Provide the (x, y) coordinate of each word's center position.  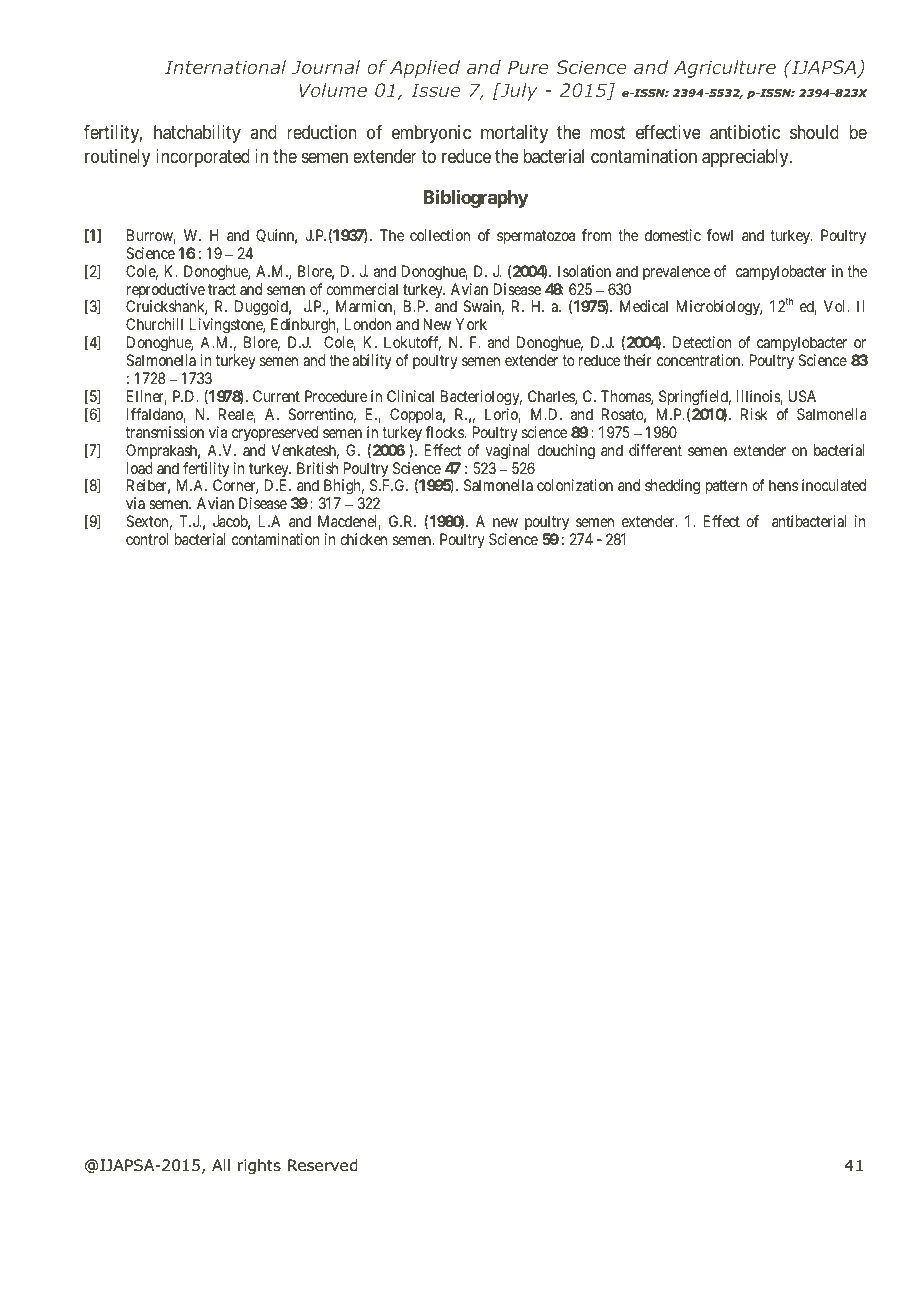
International (225, 67)
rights (259, 1167)
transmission (165, 432)
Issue (435, 90)
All (221, 1165)
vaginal (508, 452)
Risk (754, 414)
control (147, 539)
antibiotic (745, 132)
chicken (363, 539)
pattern (726, 487)
